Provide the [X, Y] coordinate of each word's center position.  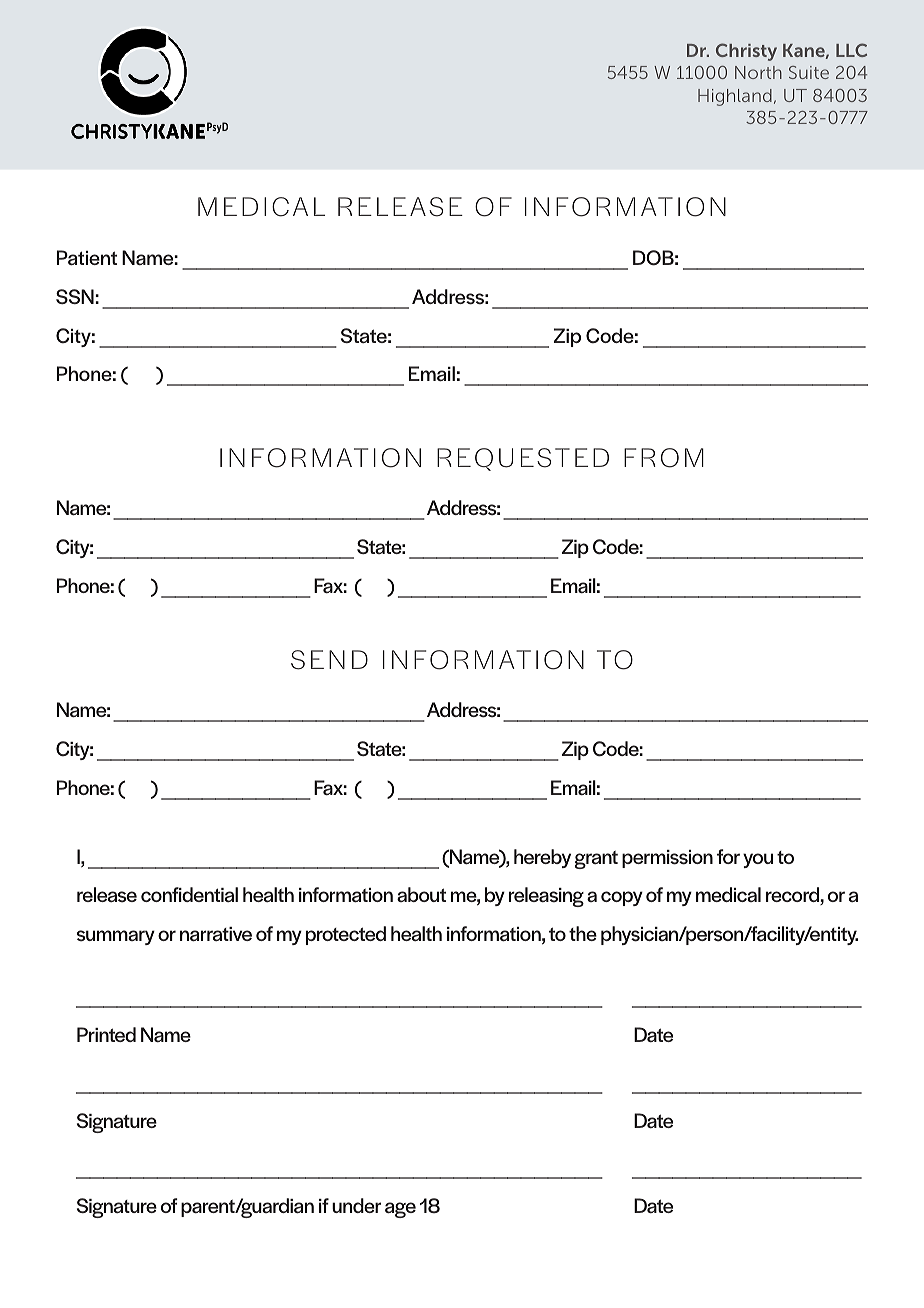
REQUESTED [523, 459]
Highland [735, 97]
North [758, 72]
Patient [87, 258]
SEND [329, 660]
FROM [664, 458]
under [356, 1205]
